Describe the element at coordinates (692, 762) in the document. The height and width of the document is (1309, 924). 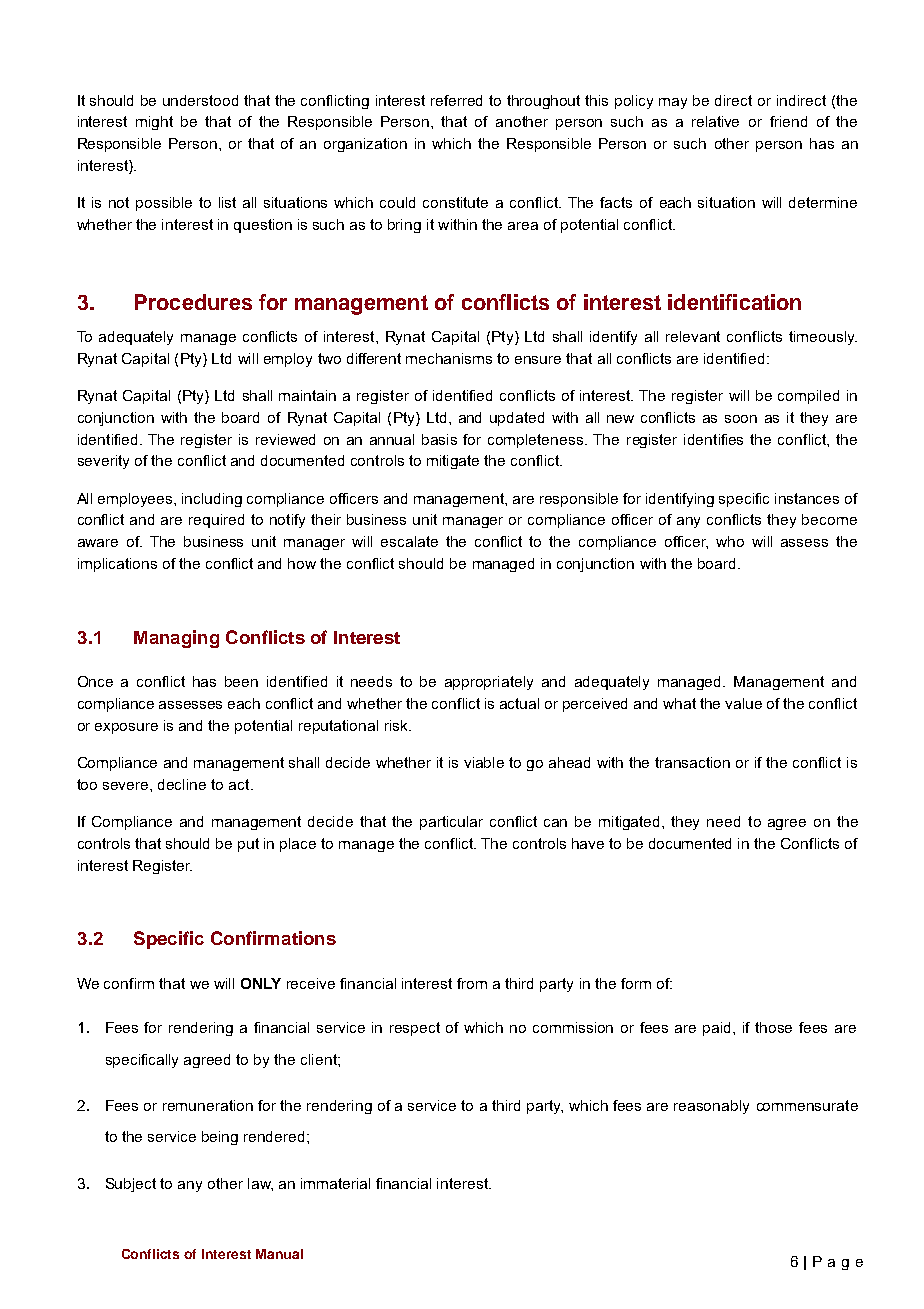
I see `transaction` at that location.
